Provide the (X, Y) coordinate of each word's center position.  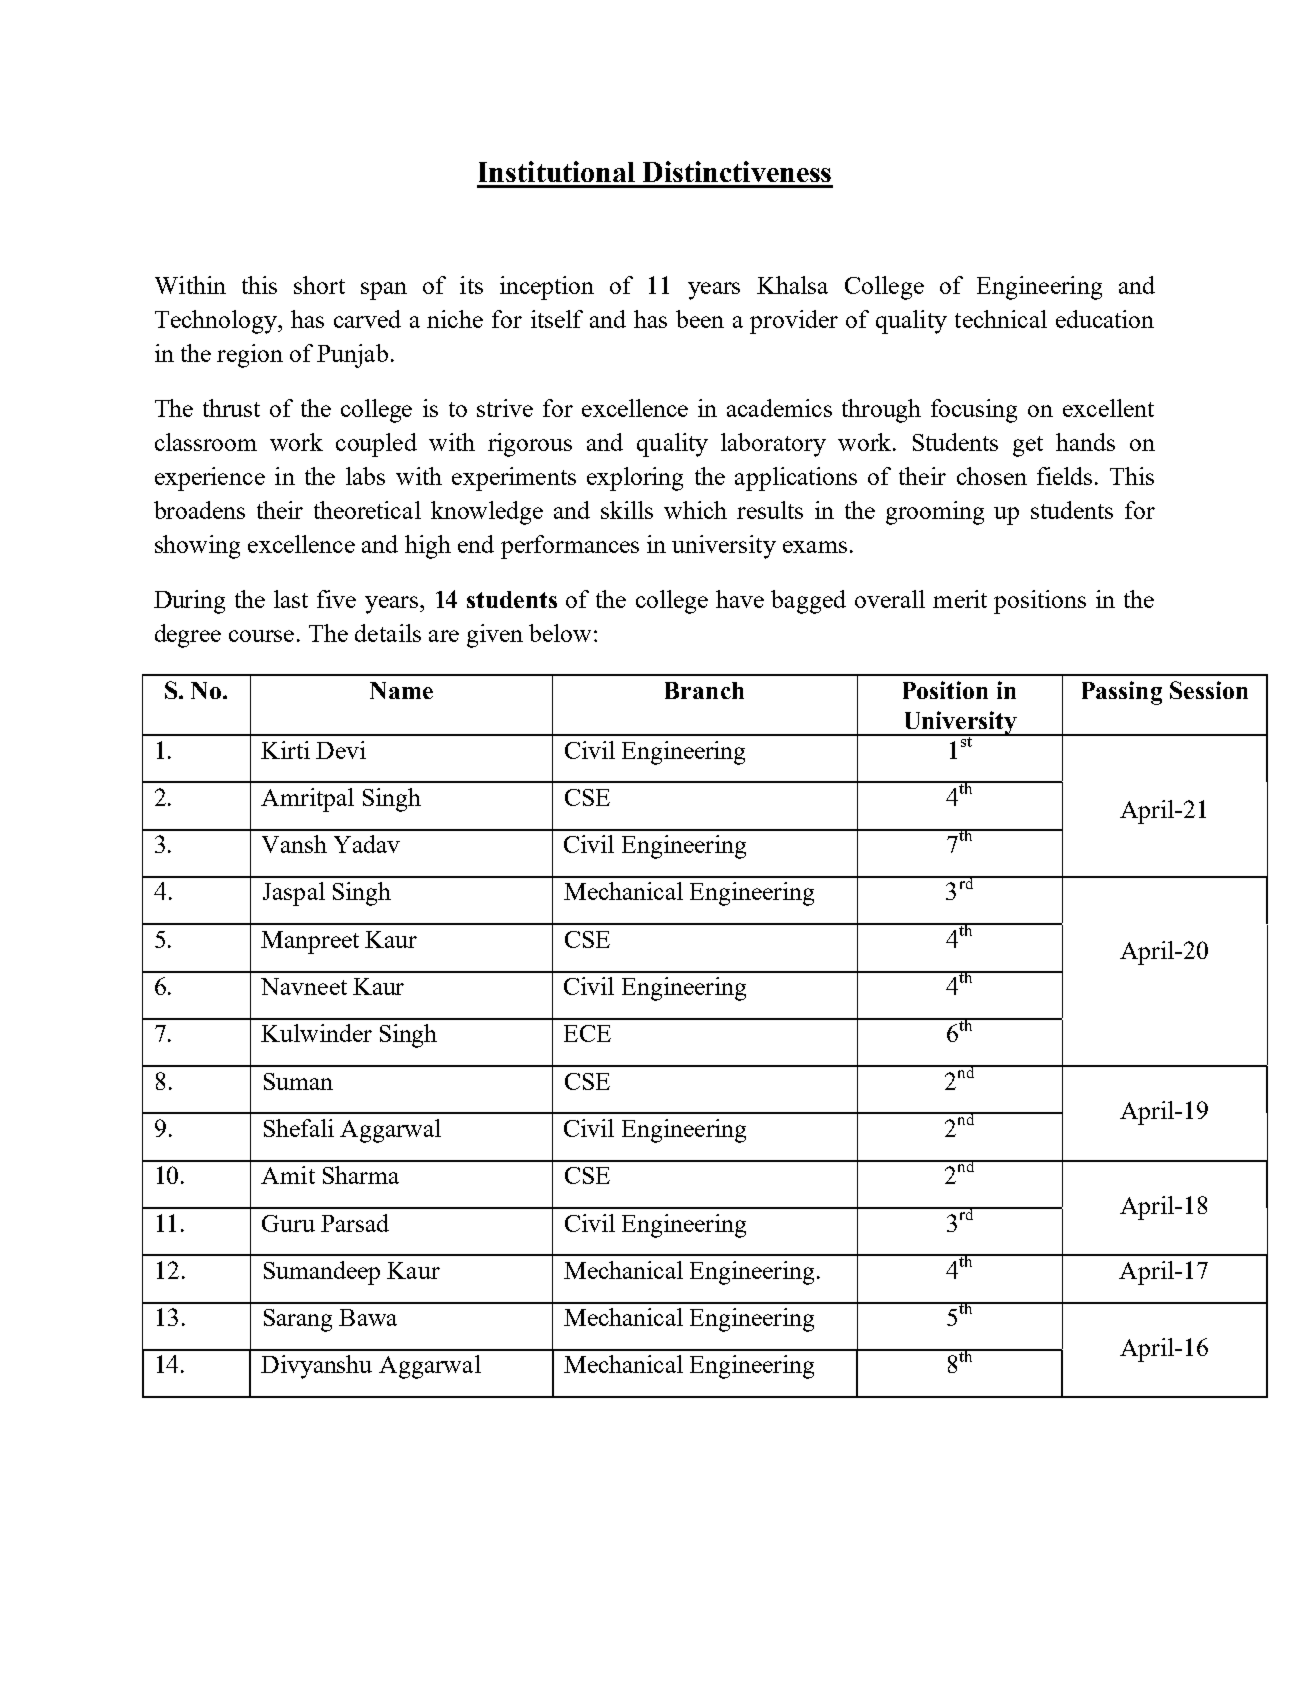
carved (367, 319)
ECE (587, 1033)
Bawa (368, 1317)
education (1105, 319)
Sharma (361, 1175)
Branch (704, 690)
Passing (1122, 693)
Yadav (367, 844)
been (700, 319)
